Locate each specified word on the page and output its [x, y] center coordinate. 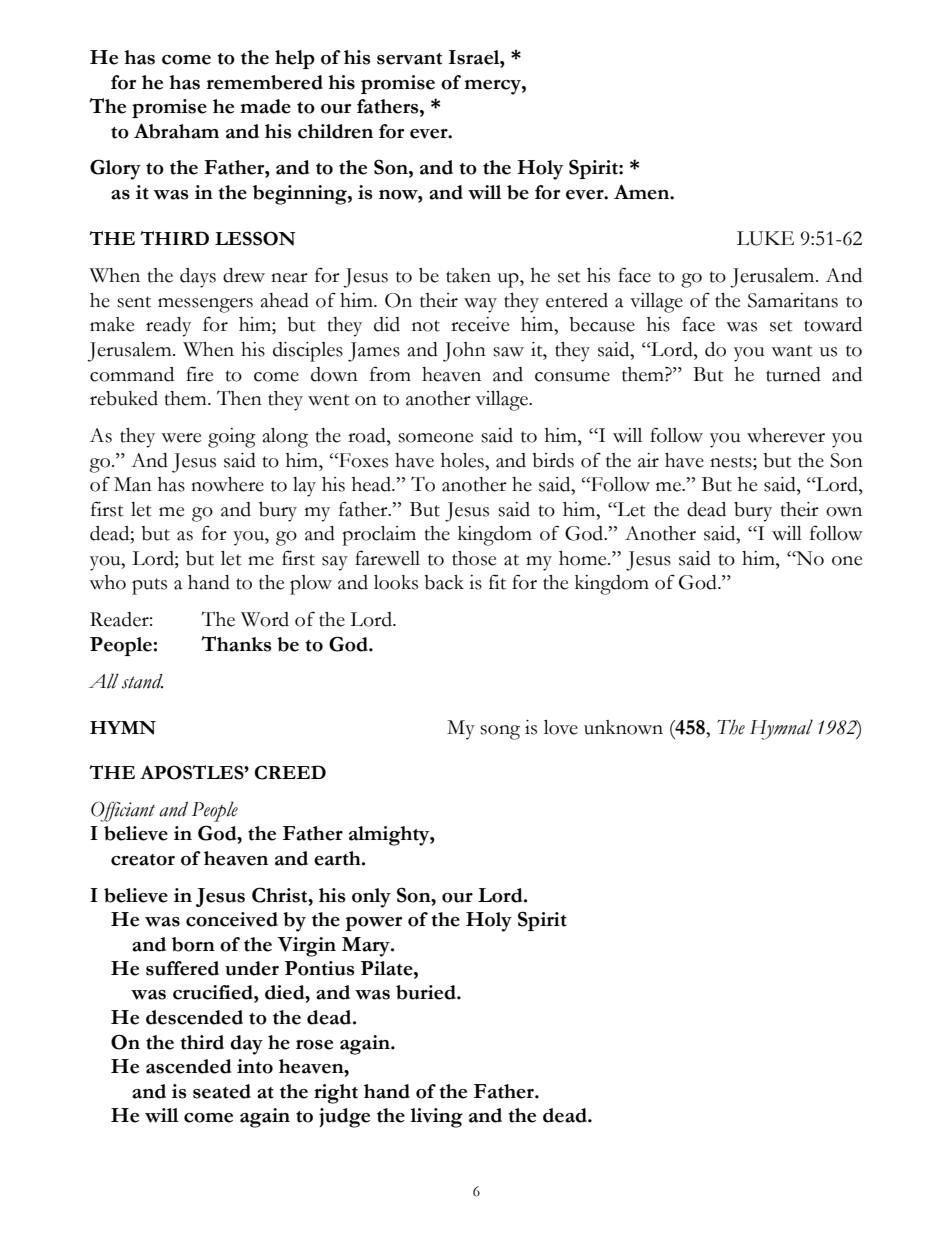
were [181, 438]
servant [409, 59]
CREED [290, 772]
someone [435, 438]
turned [793, 374]
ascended [188, 1066]
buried [427, 992]
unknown [623, 727]
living [436, 1118]
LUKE [765, 238]
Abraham [176, 131]
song [500, 732]
